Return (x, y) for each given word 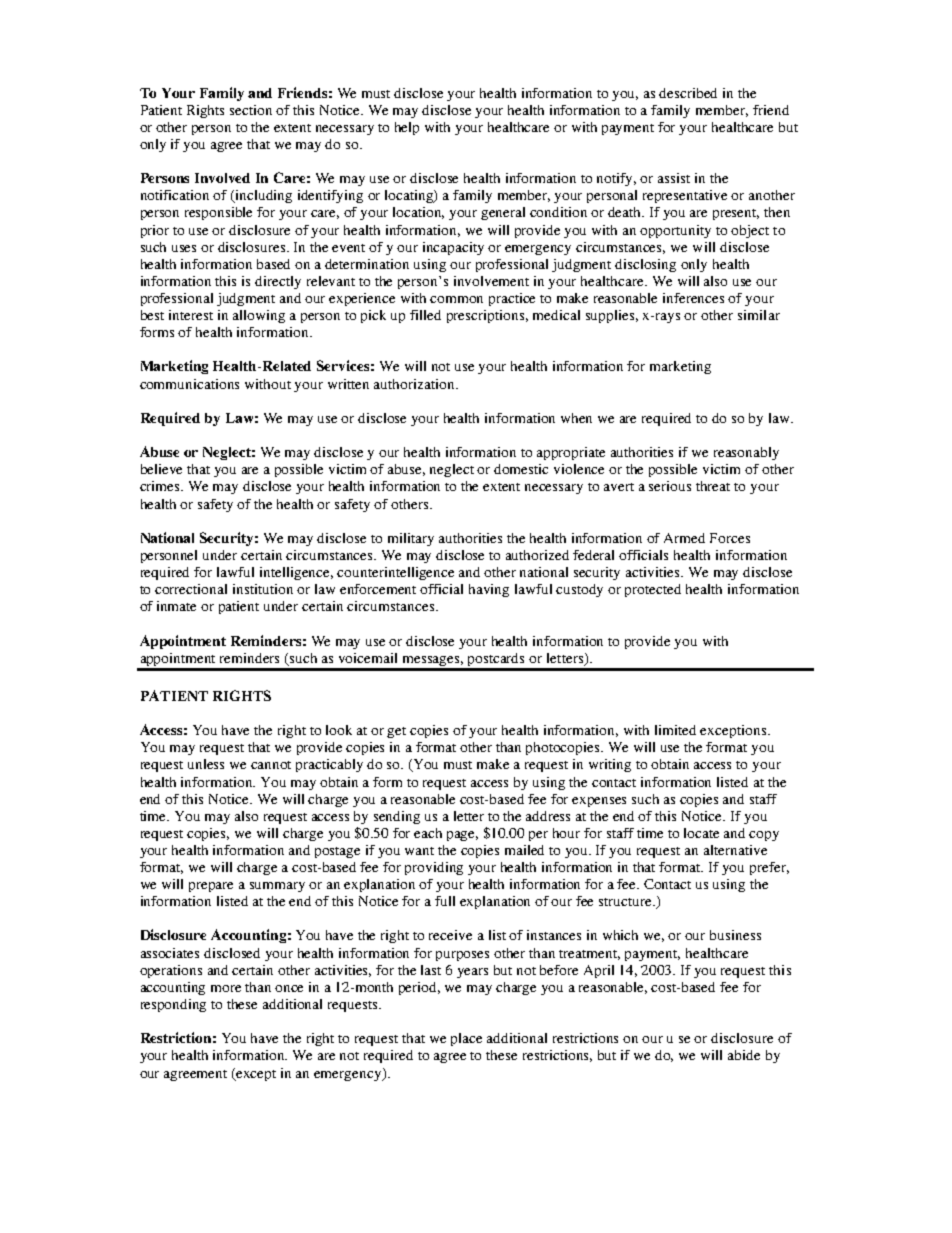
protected (653, 590)
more (226, 988)
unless (206, 764)
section (251, 110)
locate (701, 833)
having (489, 590)
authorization (415, 384)
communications (189, 384)
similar (759, 315)
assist (674, 178)
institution (263, 589)
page (462, 836)
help (407, 128)
